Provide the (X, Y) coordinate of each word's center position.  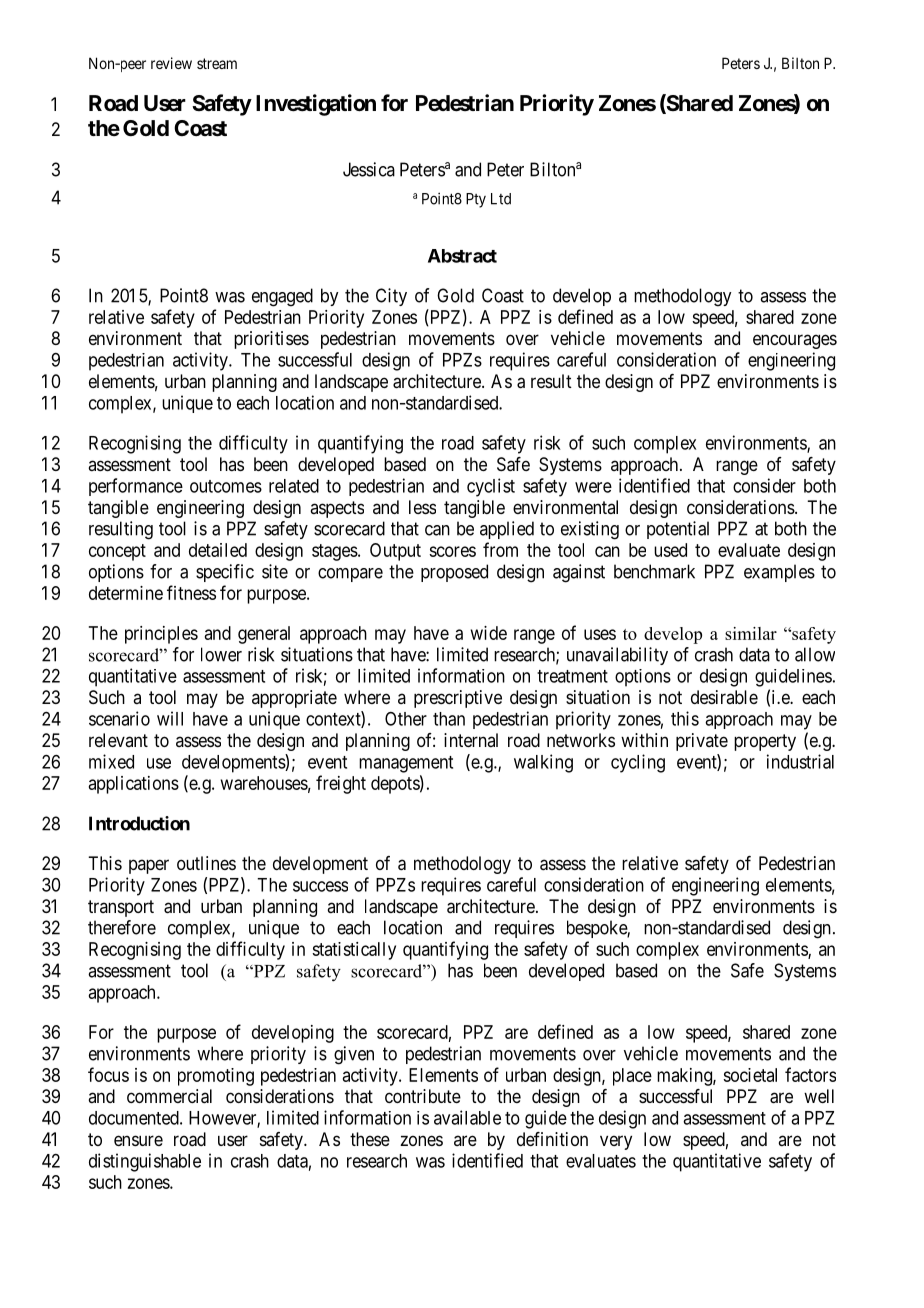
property (765, 742)
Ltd (501, 199)
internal (471, 740)
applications (134, 785)
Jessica (369, 169)
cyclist (491, 487)
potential (678, 530)
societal (750, 1075)
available (467, 1117)
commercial (169, 1096)
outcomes (226, 486)
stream (217, 63)
